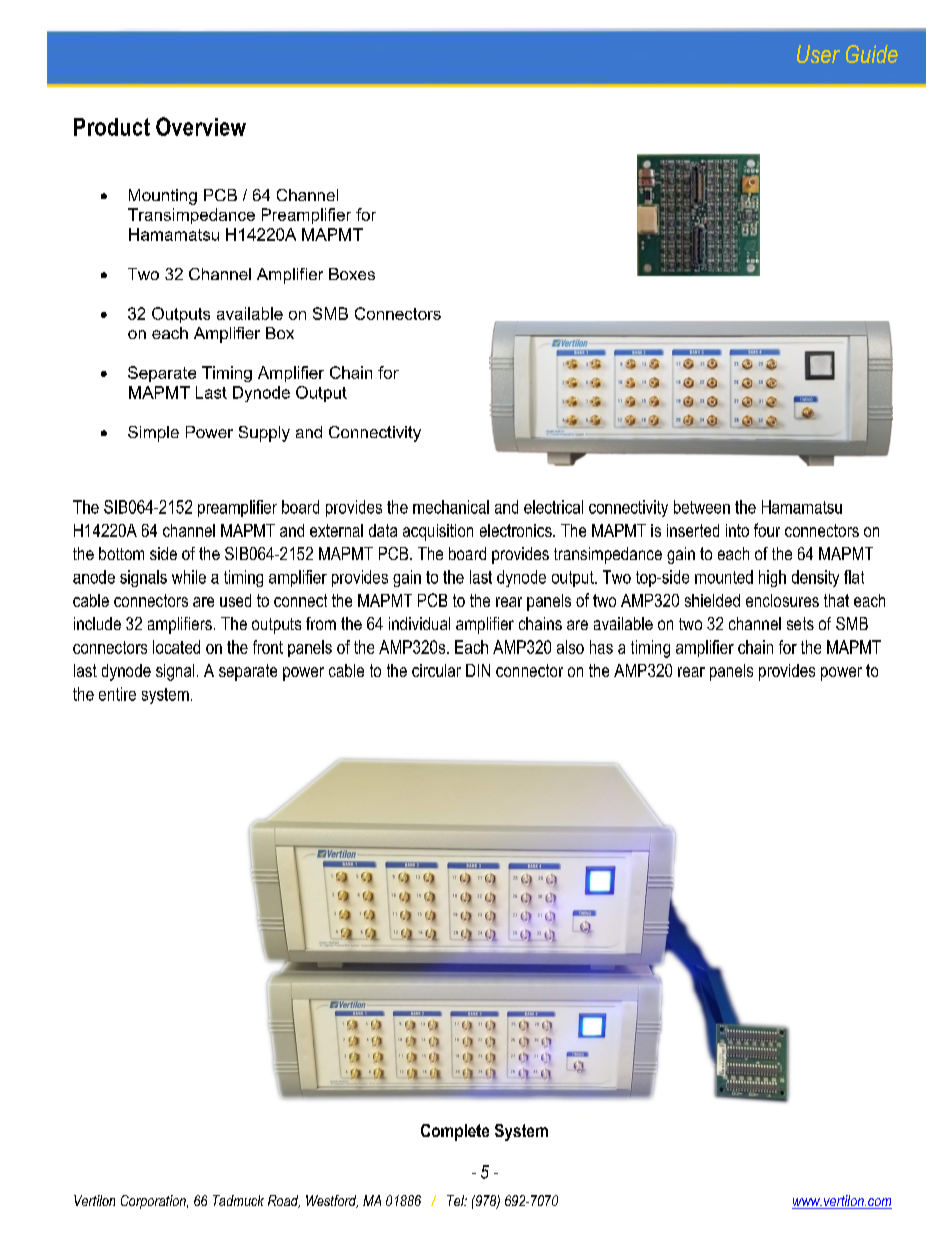 This image has width=952, height=1233. What do you see at coordinates (478, 670) in the image?
I see `DIN` at bounding box center [478, 670].
